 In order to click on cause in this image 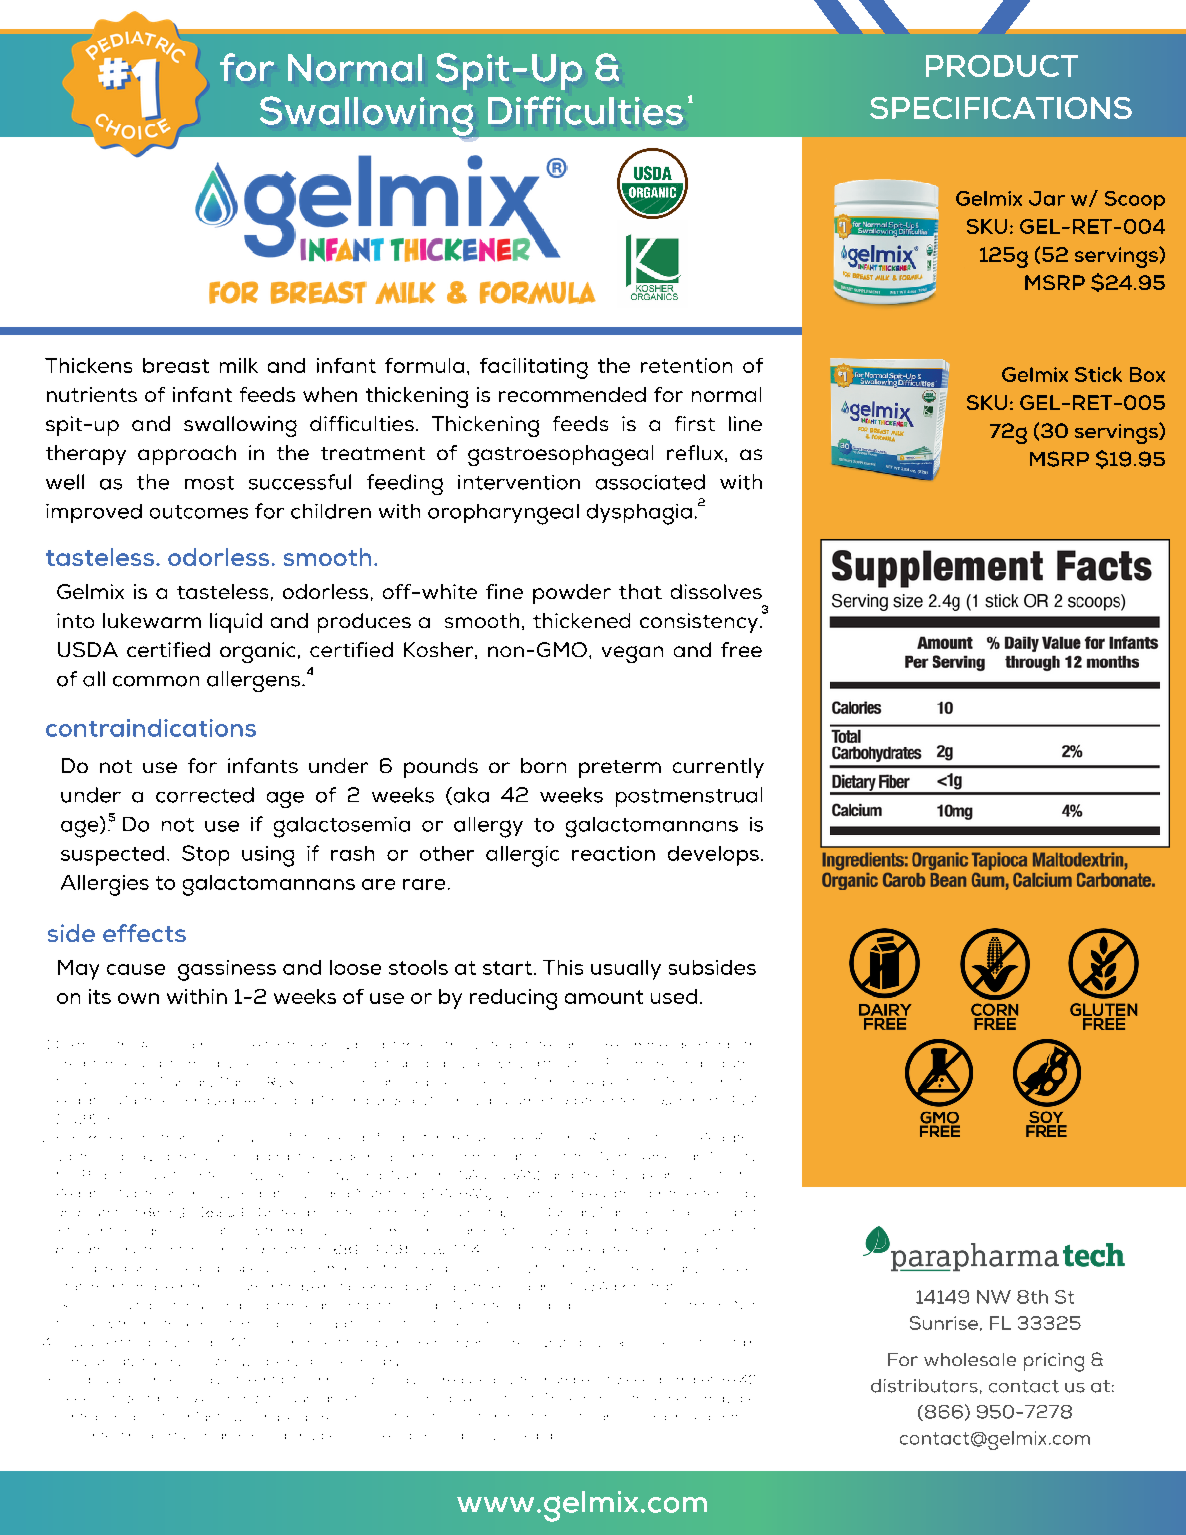, I will do `click(136, 969)`.
